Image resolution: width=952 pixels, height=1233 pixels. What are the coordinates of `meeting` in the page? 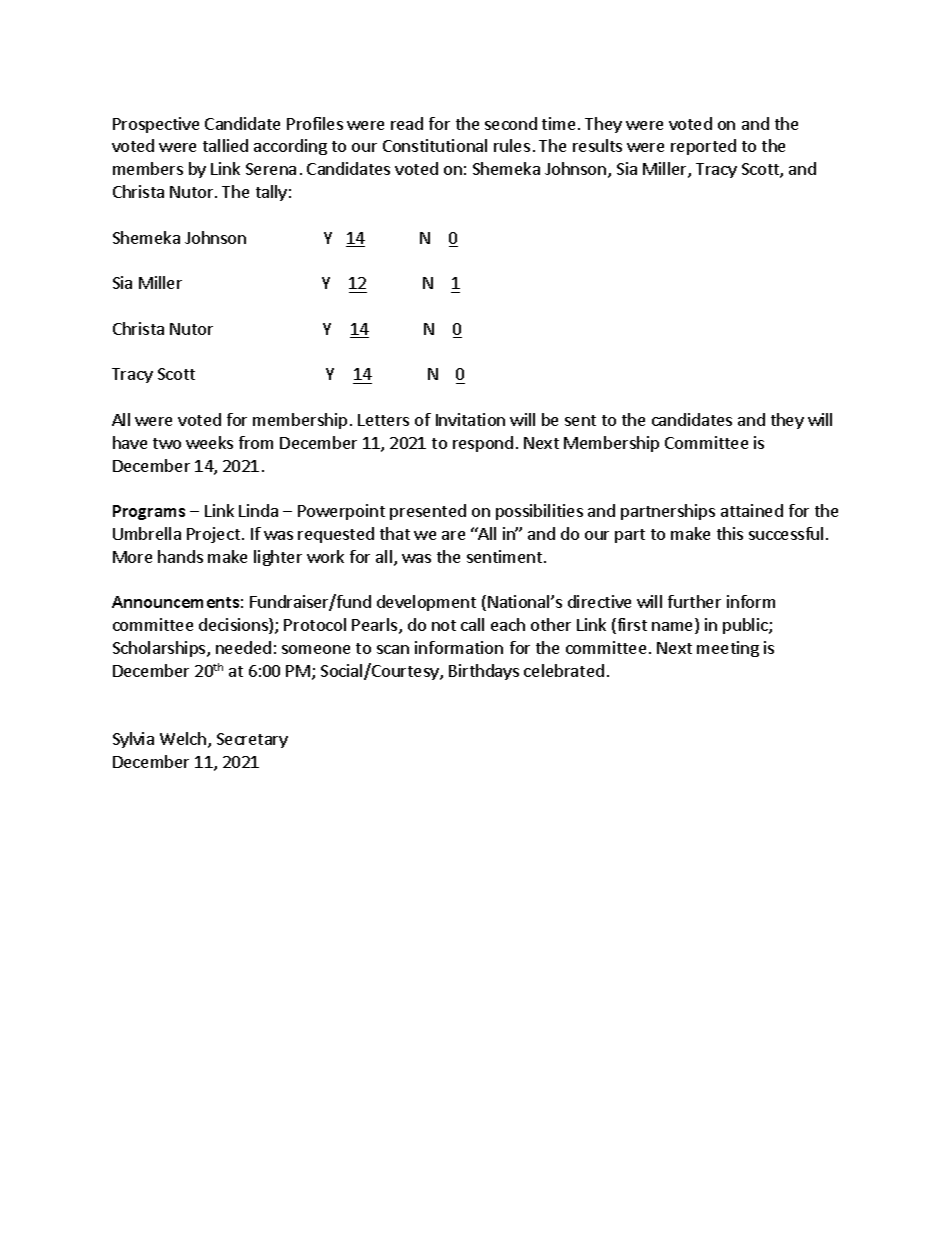 It's located at (728, 649).
